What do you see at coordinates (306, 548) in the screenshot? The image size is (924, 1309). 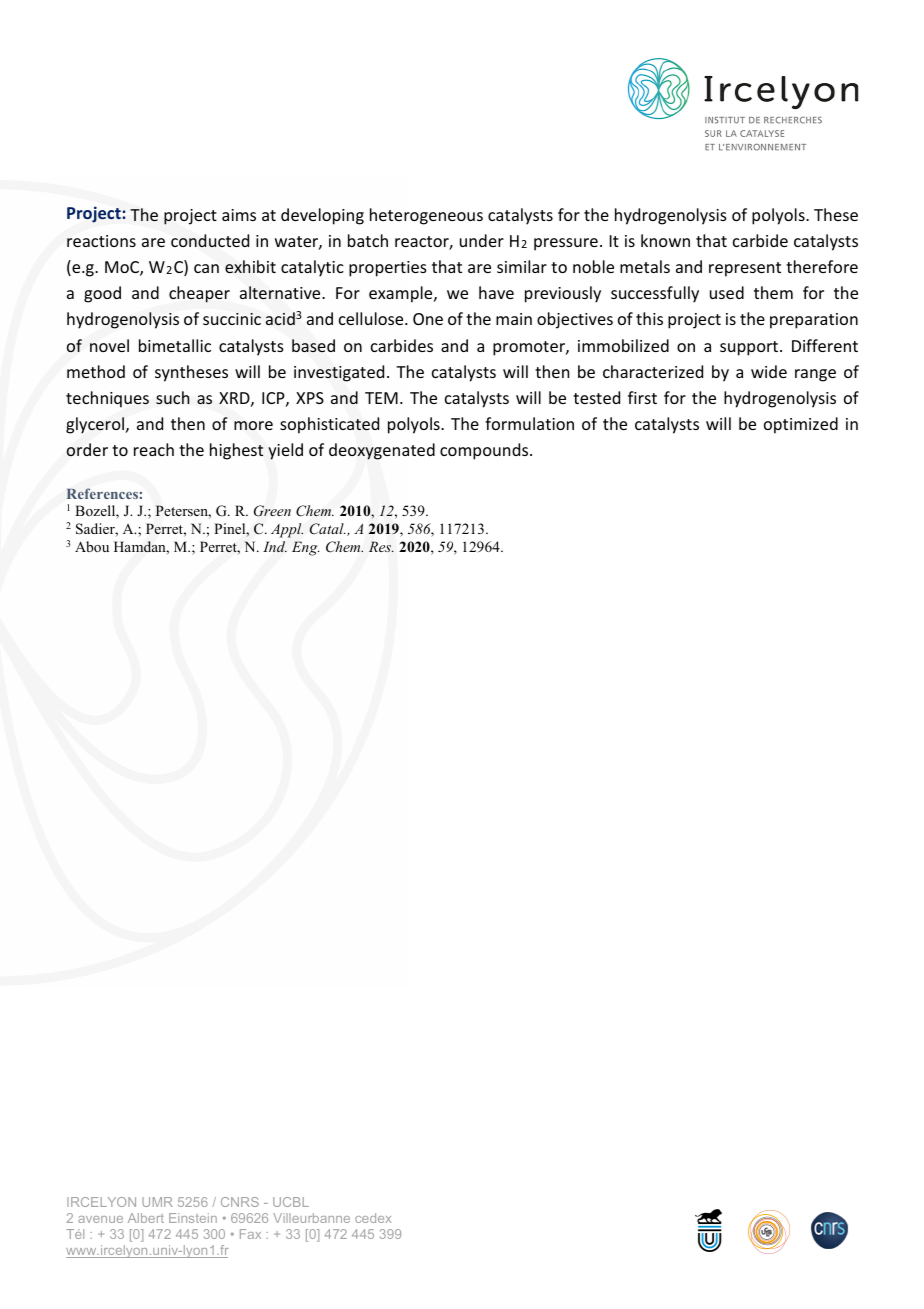 I see `Eng` at bounding box center [306, 548].
